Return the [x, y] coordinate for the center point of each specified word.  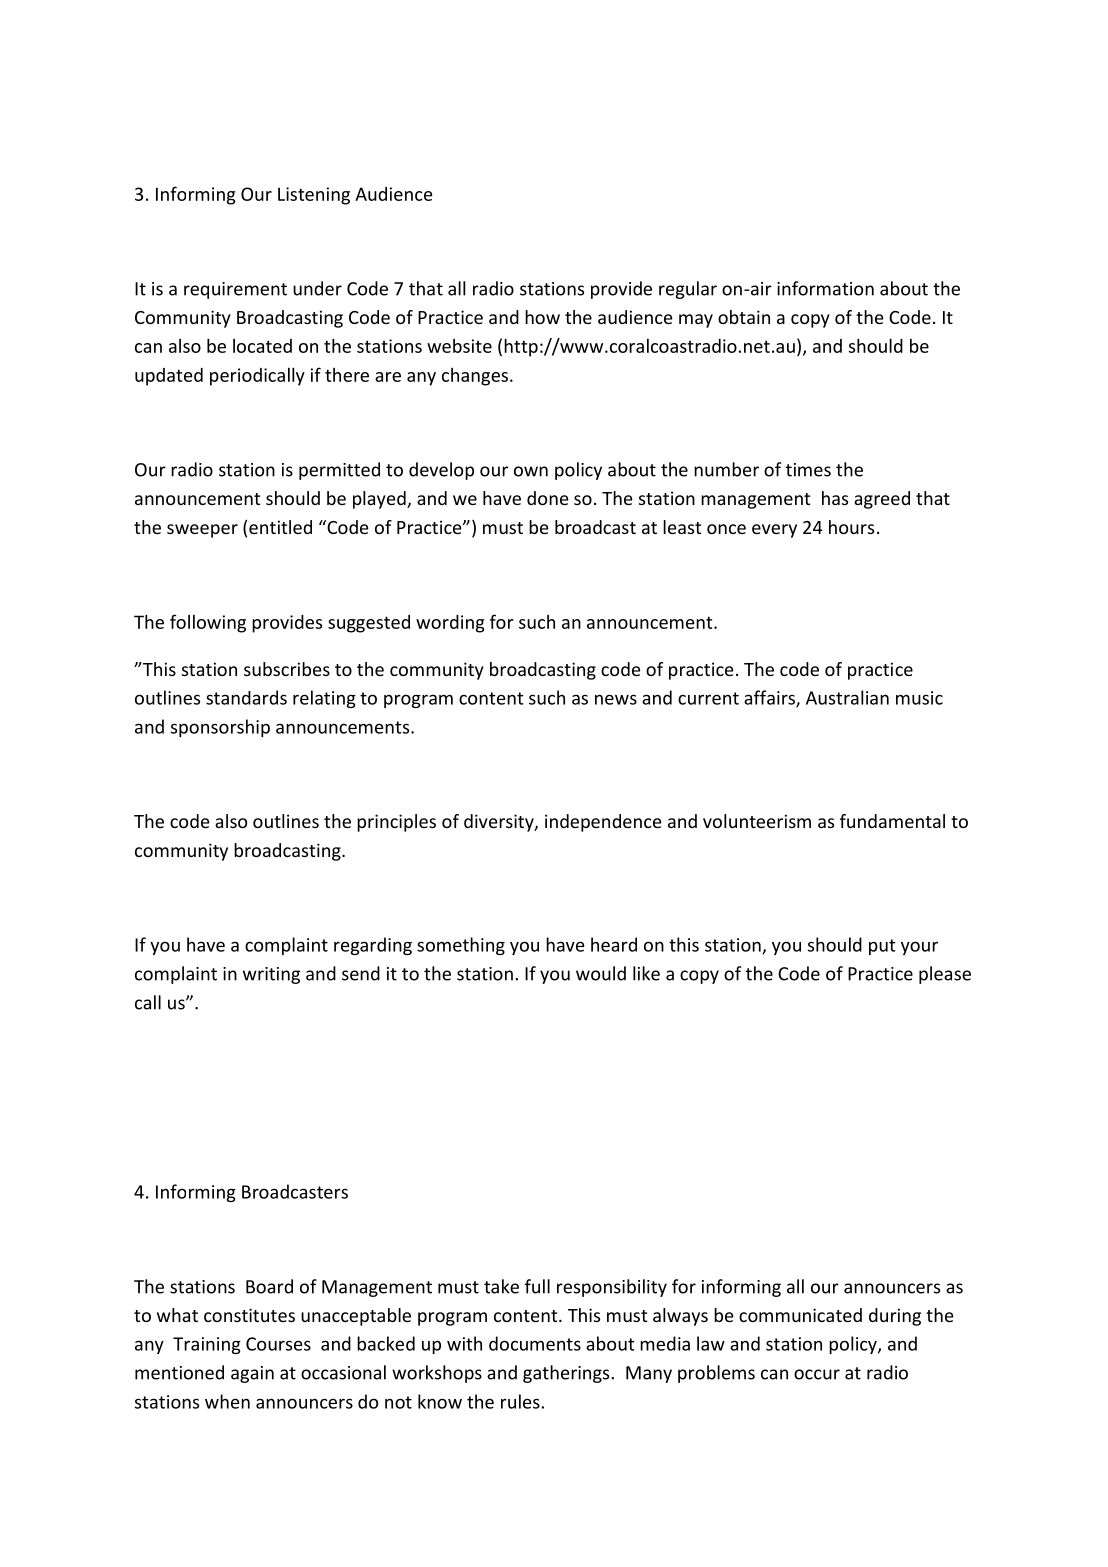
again [252, 1374]
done [548, 498]
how [542, 317]
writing [271, 975]
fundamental [892, 821]
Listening [314, 196]
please [945, 975]
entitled [280, 527]
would [601, 973]
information [825, 288]
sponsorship [220, 728]
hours [851, 527]
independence [603, 823]
